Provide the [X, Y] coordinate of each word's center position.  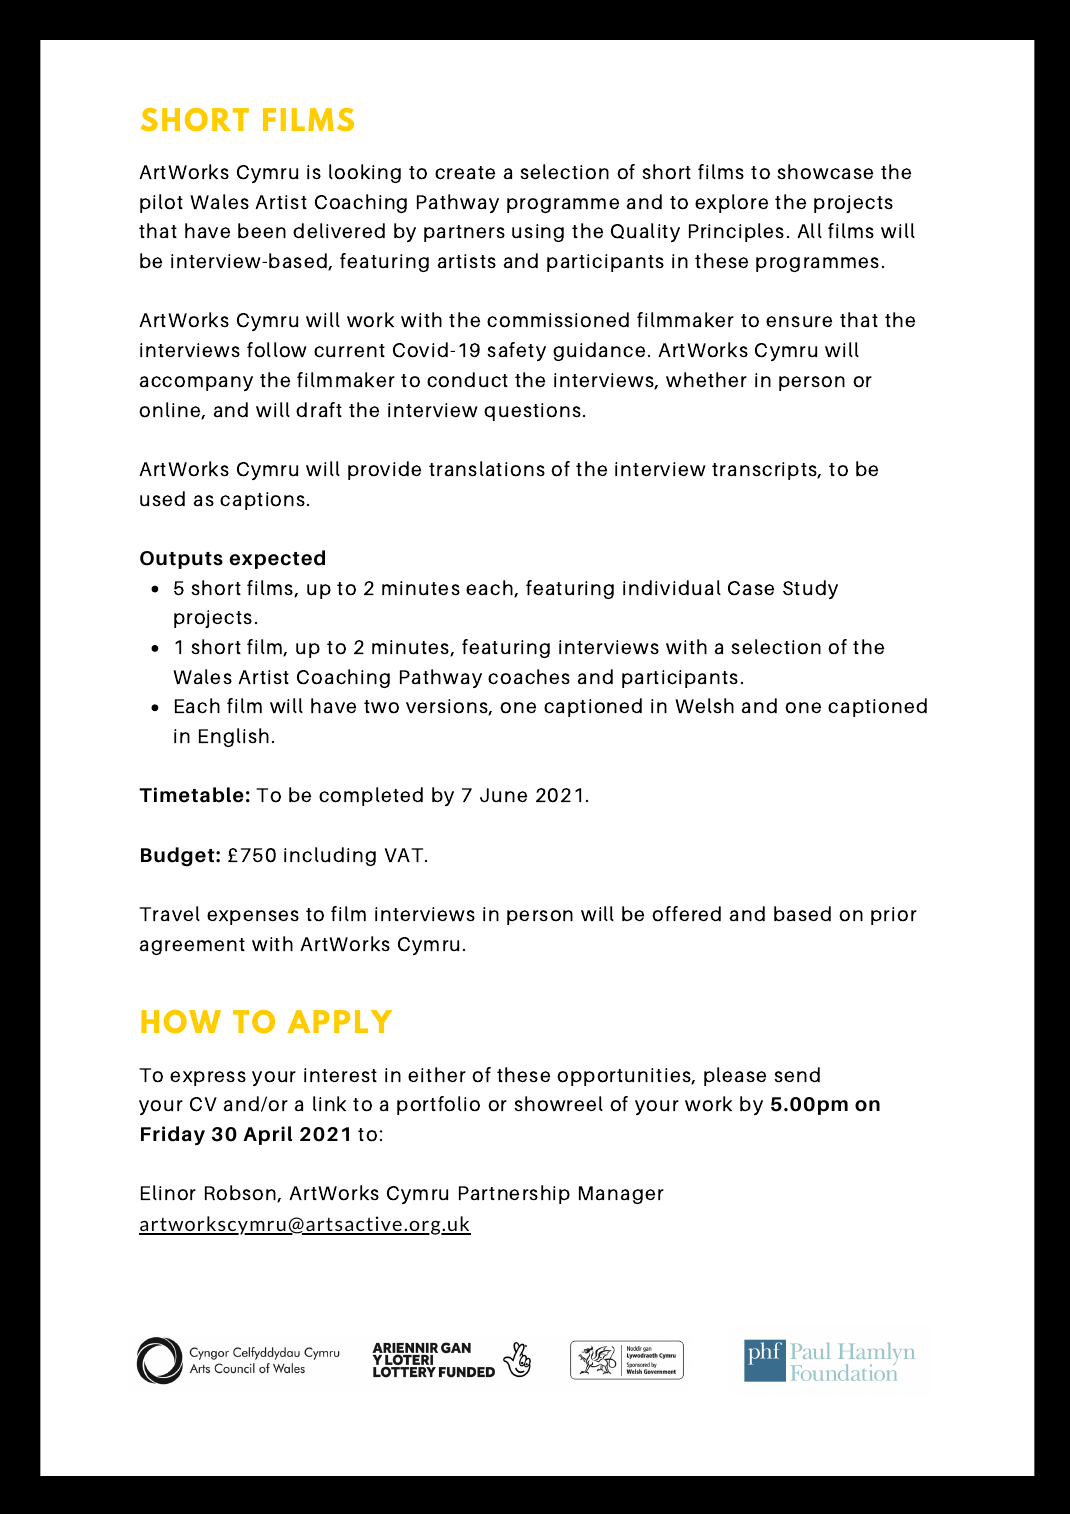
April [267, 1135]
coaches [529, 677]
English [234, 737]
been [262, 230]
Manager [621, 1195]
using [538, 233]
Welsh [704, 705]
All [809, 230]
